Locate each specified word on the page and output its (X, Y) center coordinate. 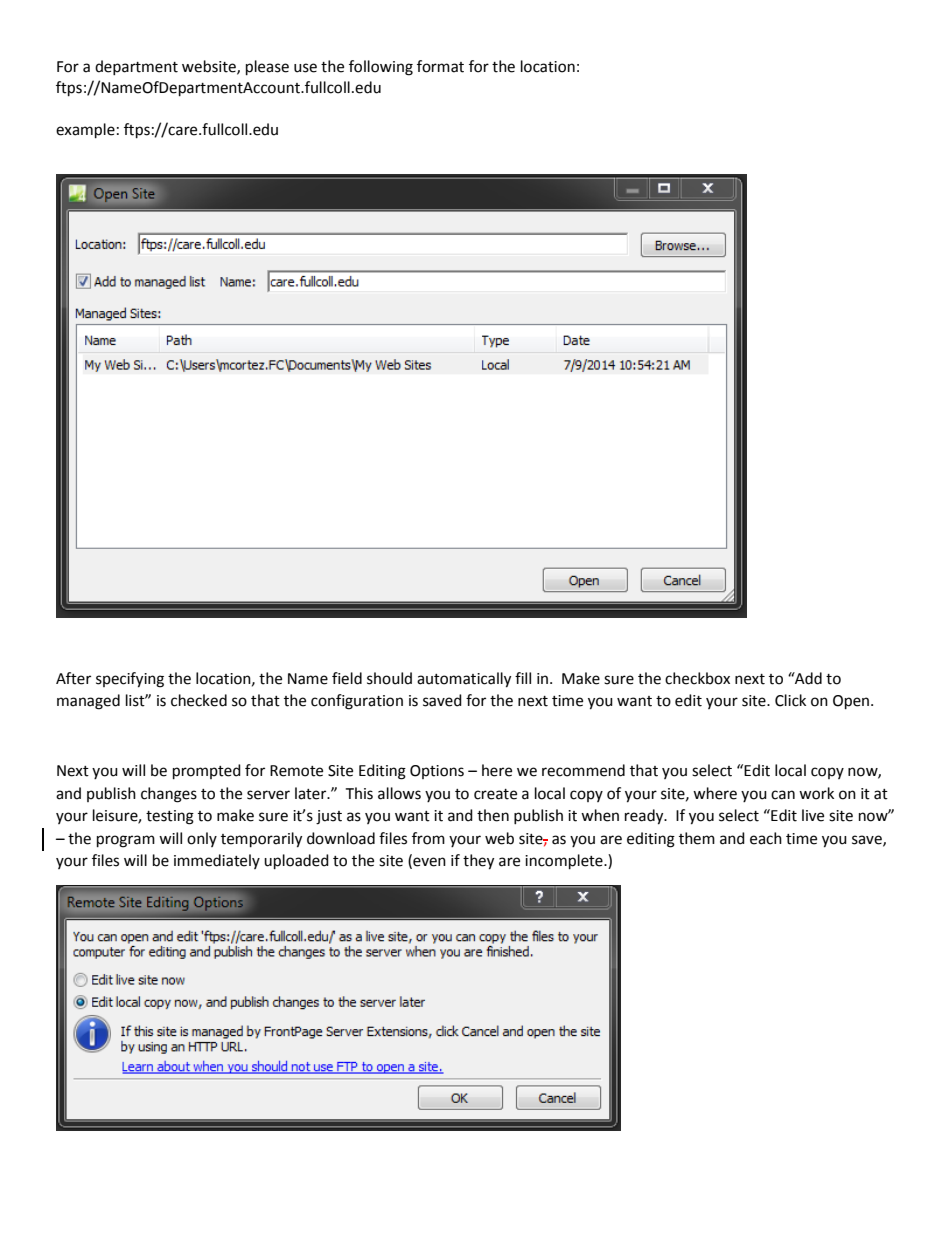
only (202, 839)
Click (790, 700)
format (440, 66)
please (267, 68)
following (381, 68)
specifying (130, 680)
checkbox (697, 678)
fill (523, 678)
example (85, 131)
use (305, 68)
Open (852, 702)
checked (199, 700)
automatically (464, 680)
